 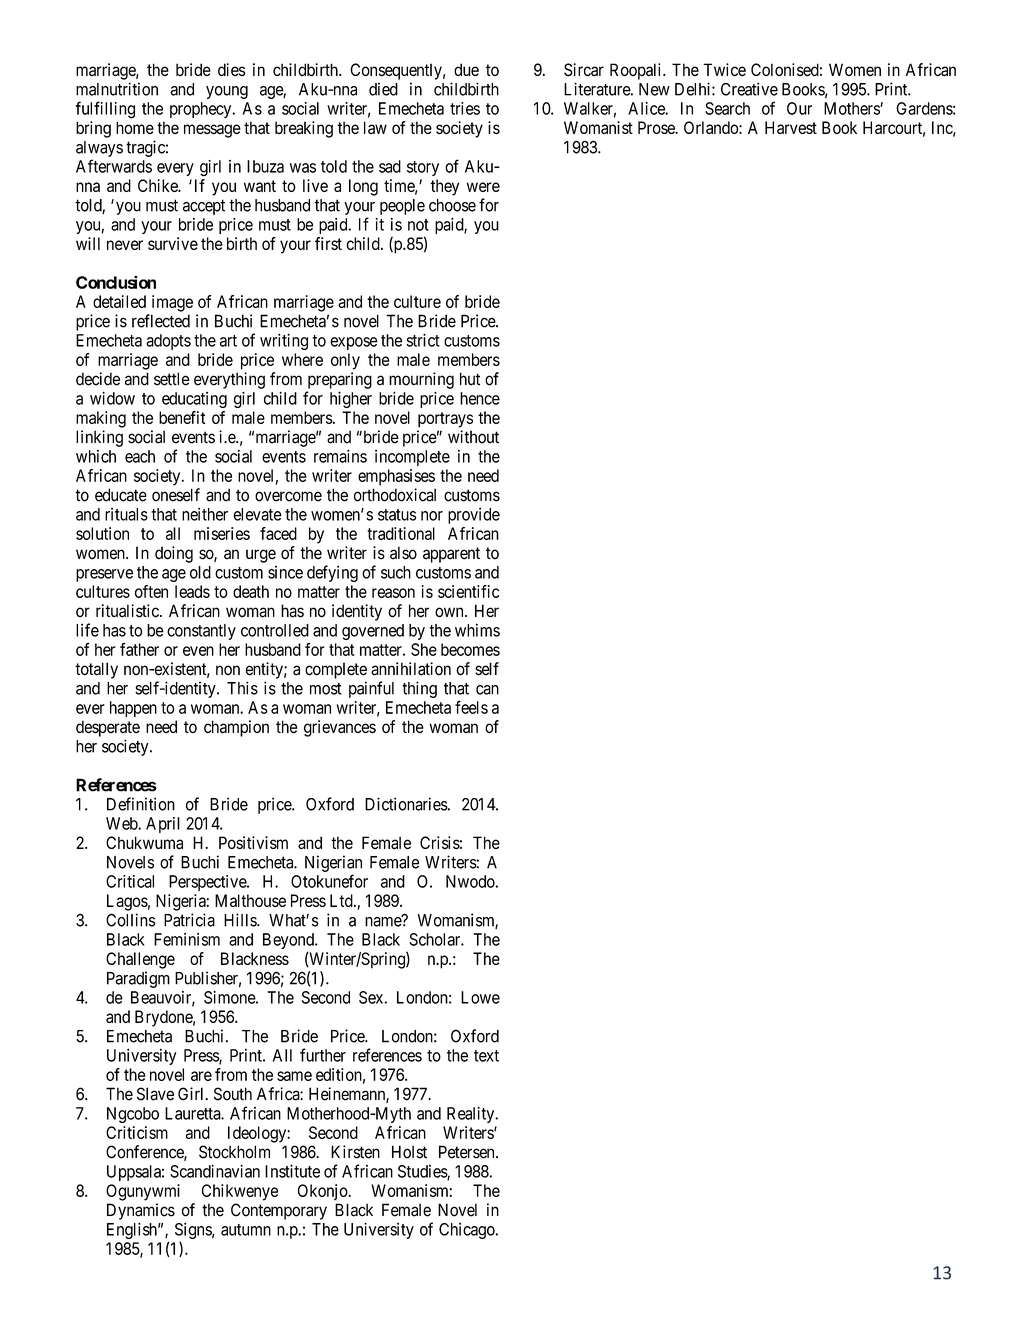 I want to click on Dictionaries, so click(x=406, y=804).
